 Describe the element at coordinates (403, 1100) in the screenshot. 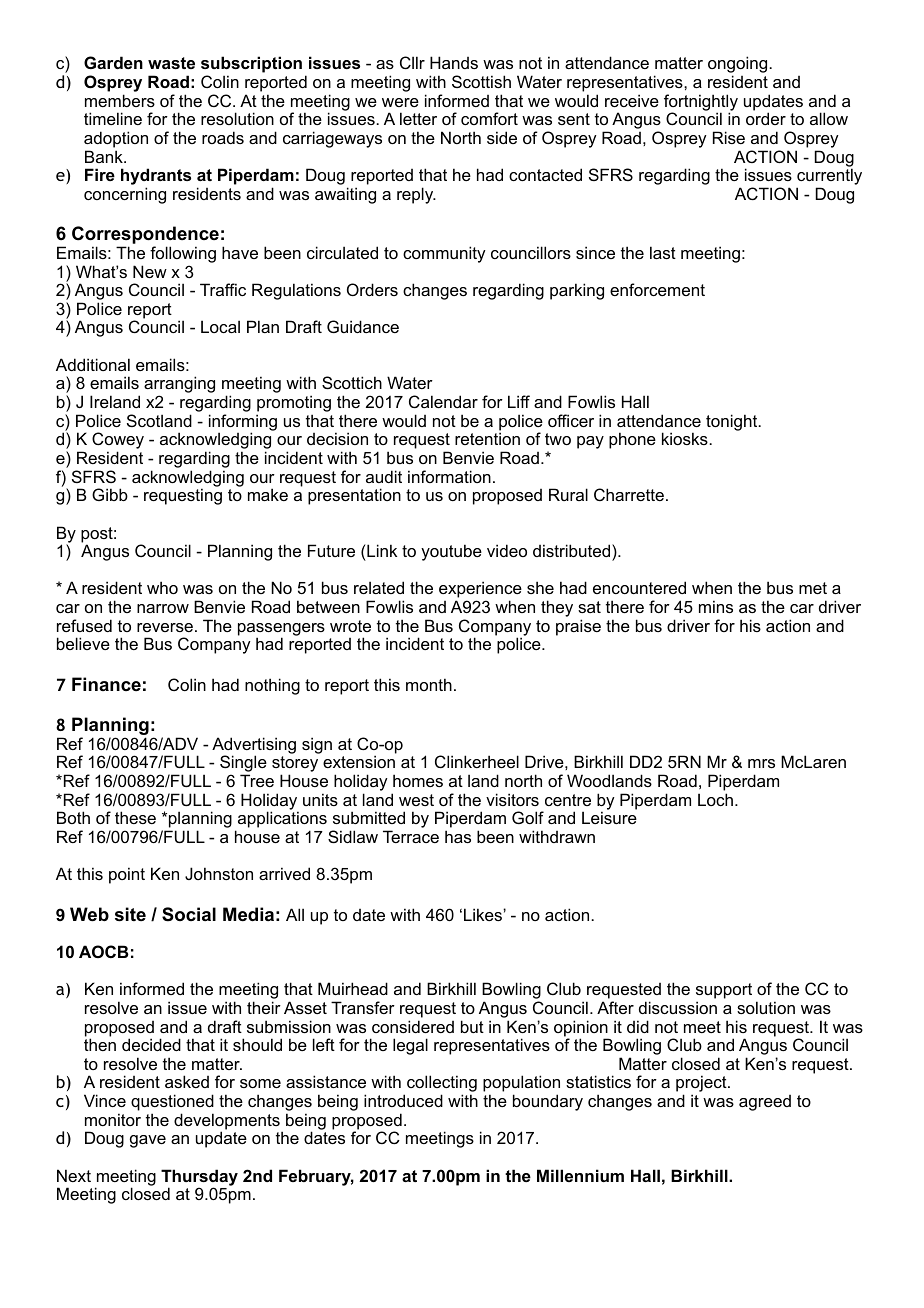

I see `introduced` at that location.
